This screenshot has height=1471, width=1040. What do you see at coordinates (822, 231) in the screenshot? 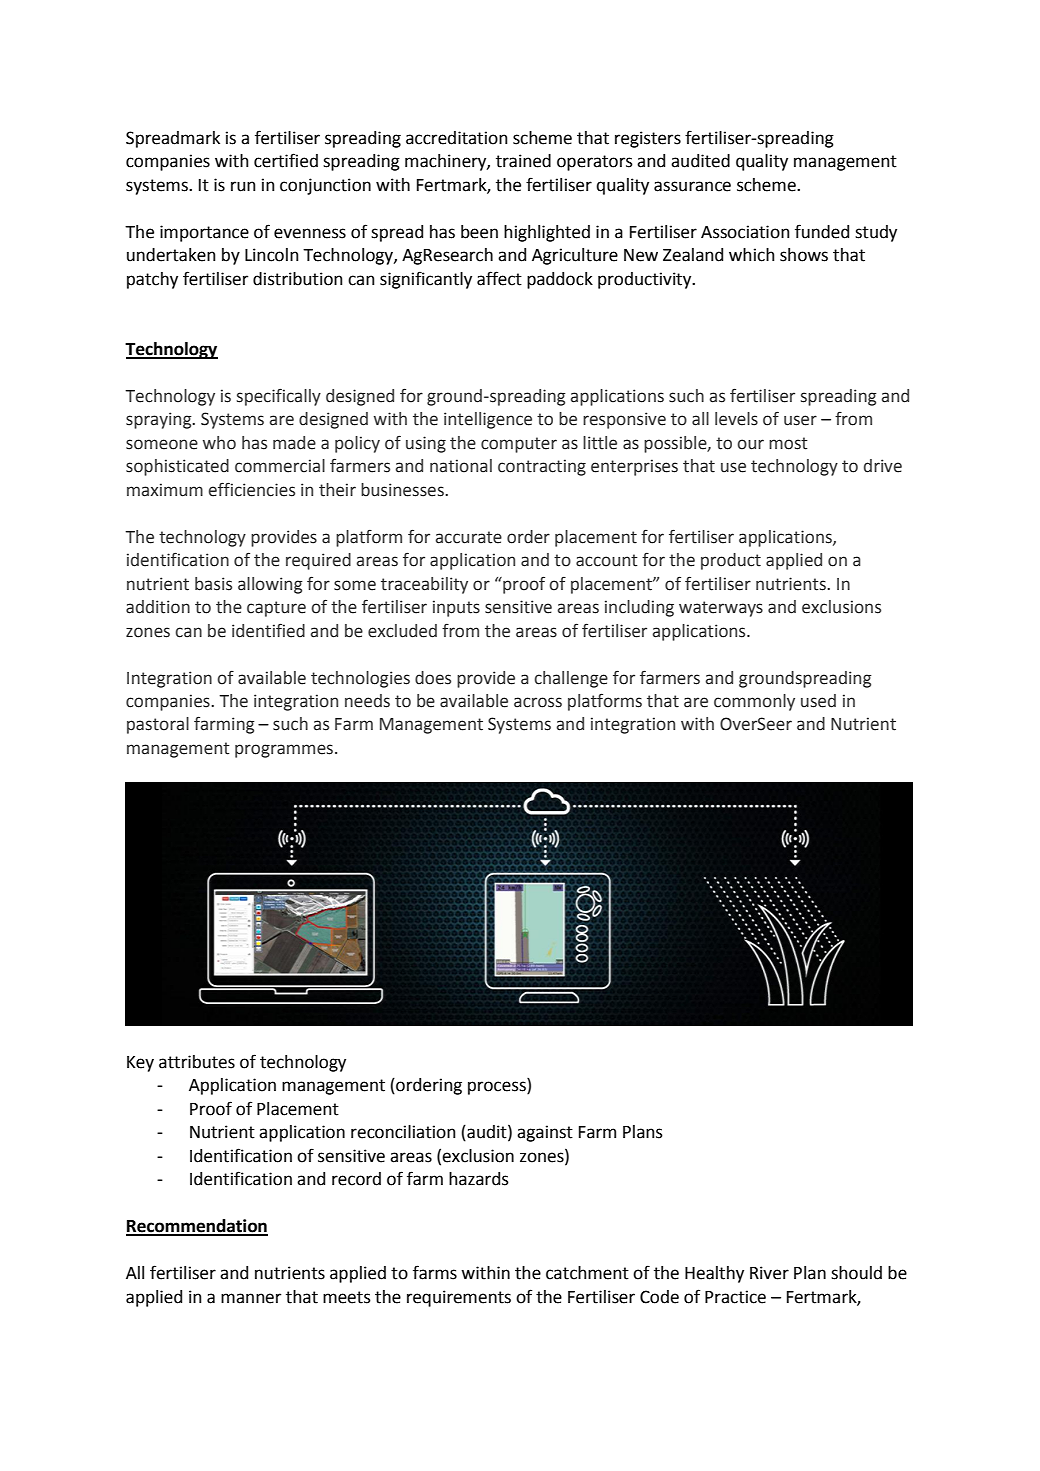
I see `funded` at bounding box center [822, 231].
